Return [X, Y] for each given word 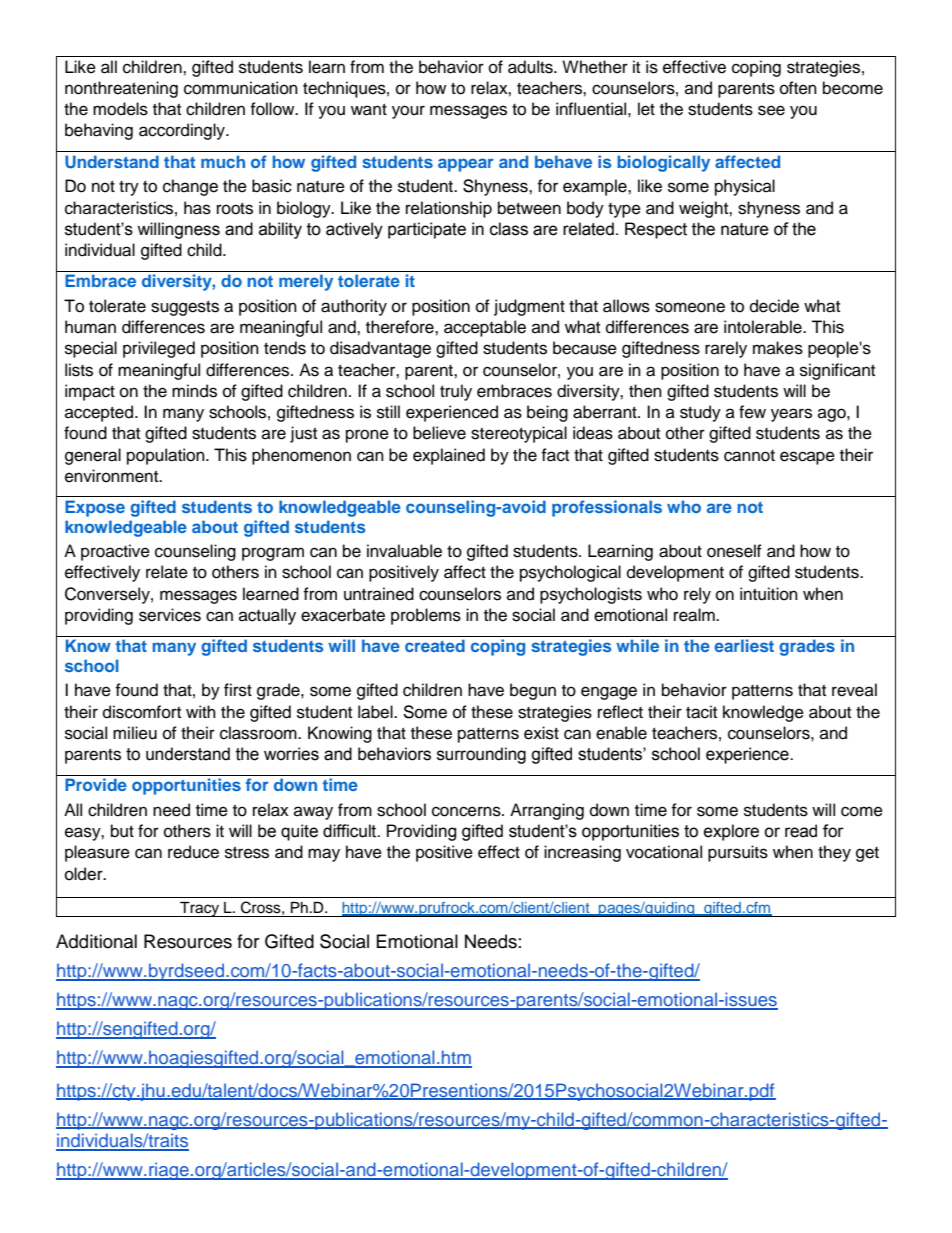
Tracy [200, 909]
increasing [582, 853]
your [408, 112]
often [798, 88]
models [120, 109]
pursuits [738, 853]
